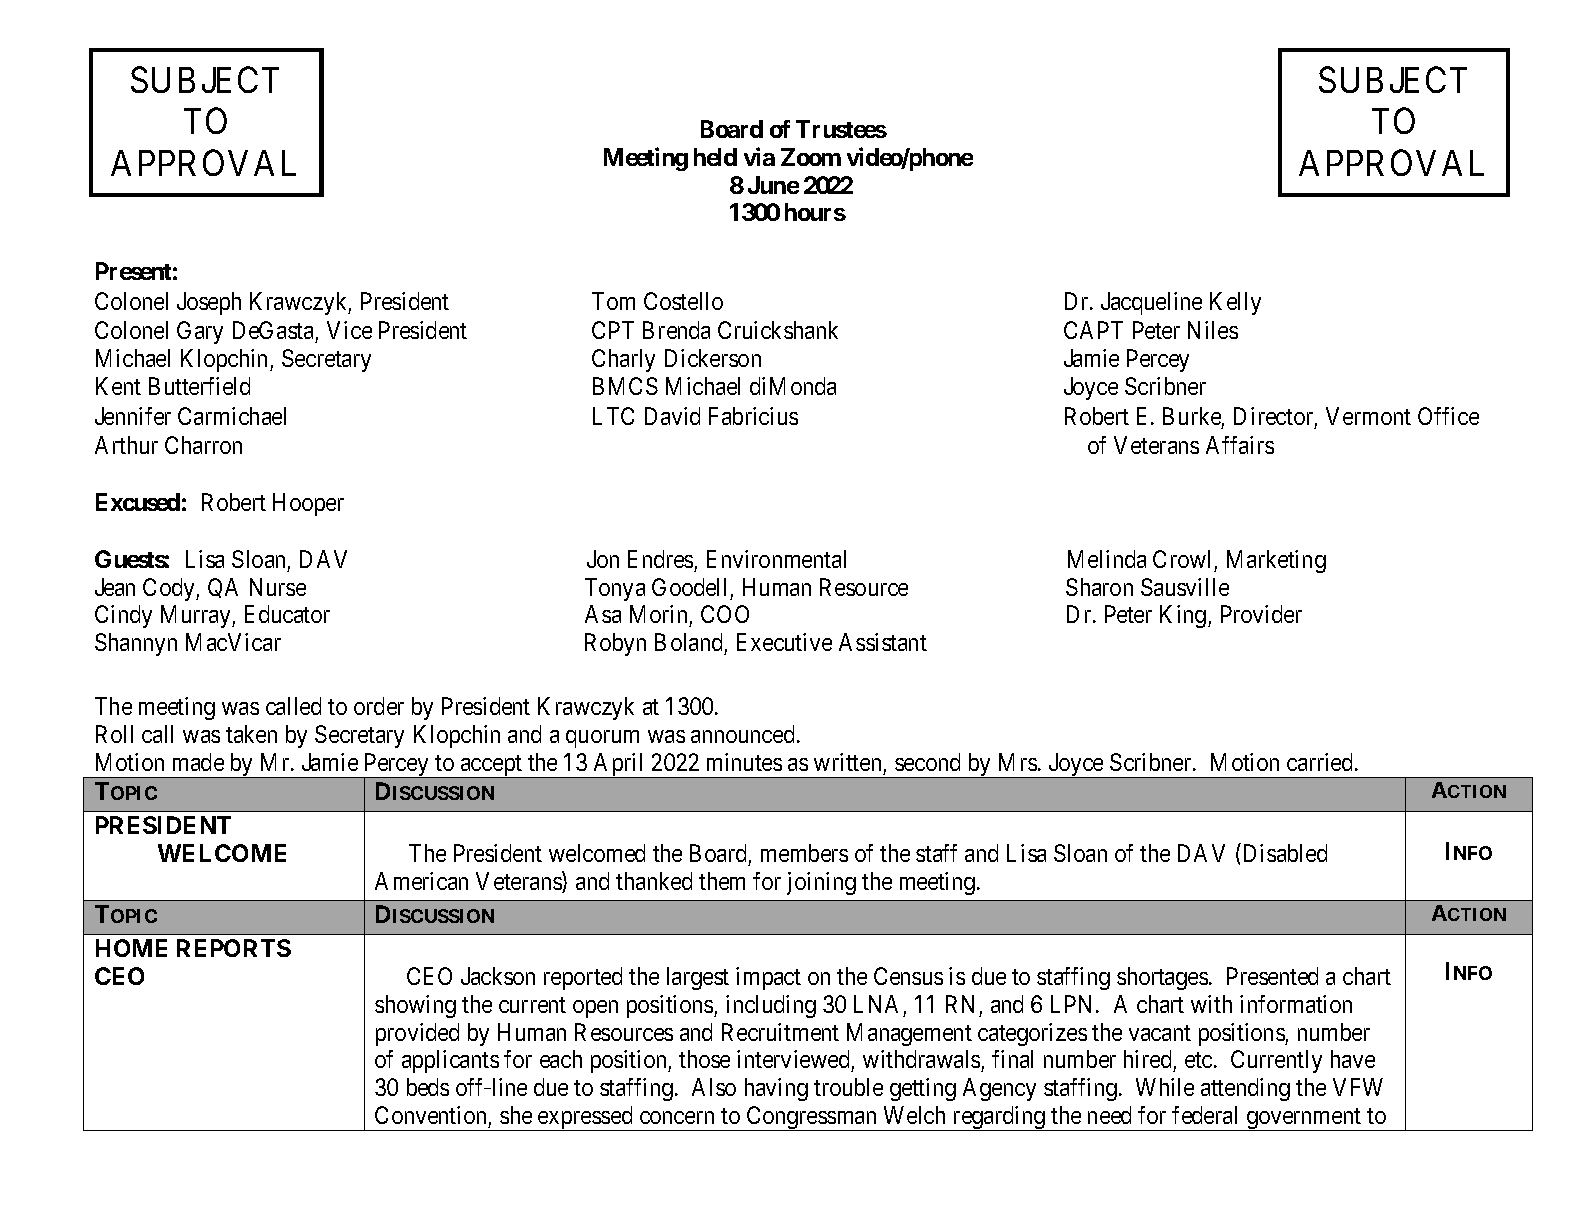 This document has width=1594, height=1232. Describe the element at coordinates (784, 642) in the document. I see `Executive` at that location.
